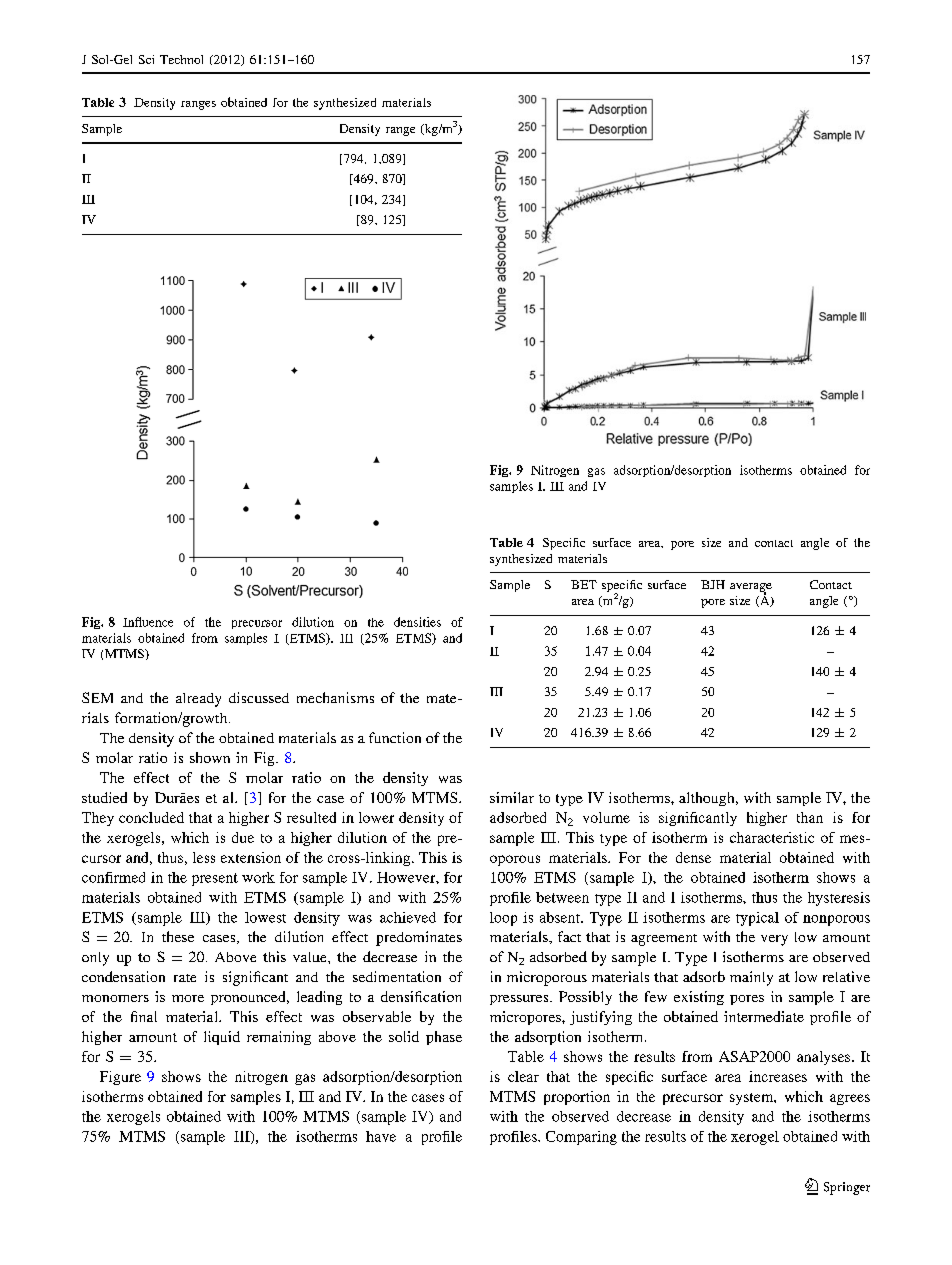 Image resolution: width=952 pixels, height=1265 pixels. What do you see at coordinates (148, 622) in the image?
I see `Influence` at bounding box center [148, 622].
